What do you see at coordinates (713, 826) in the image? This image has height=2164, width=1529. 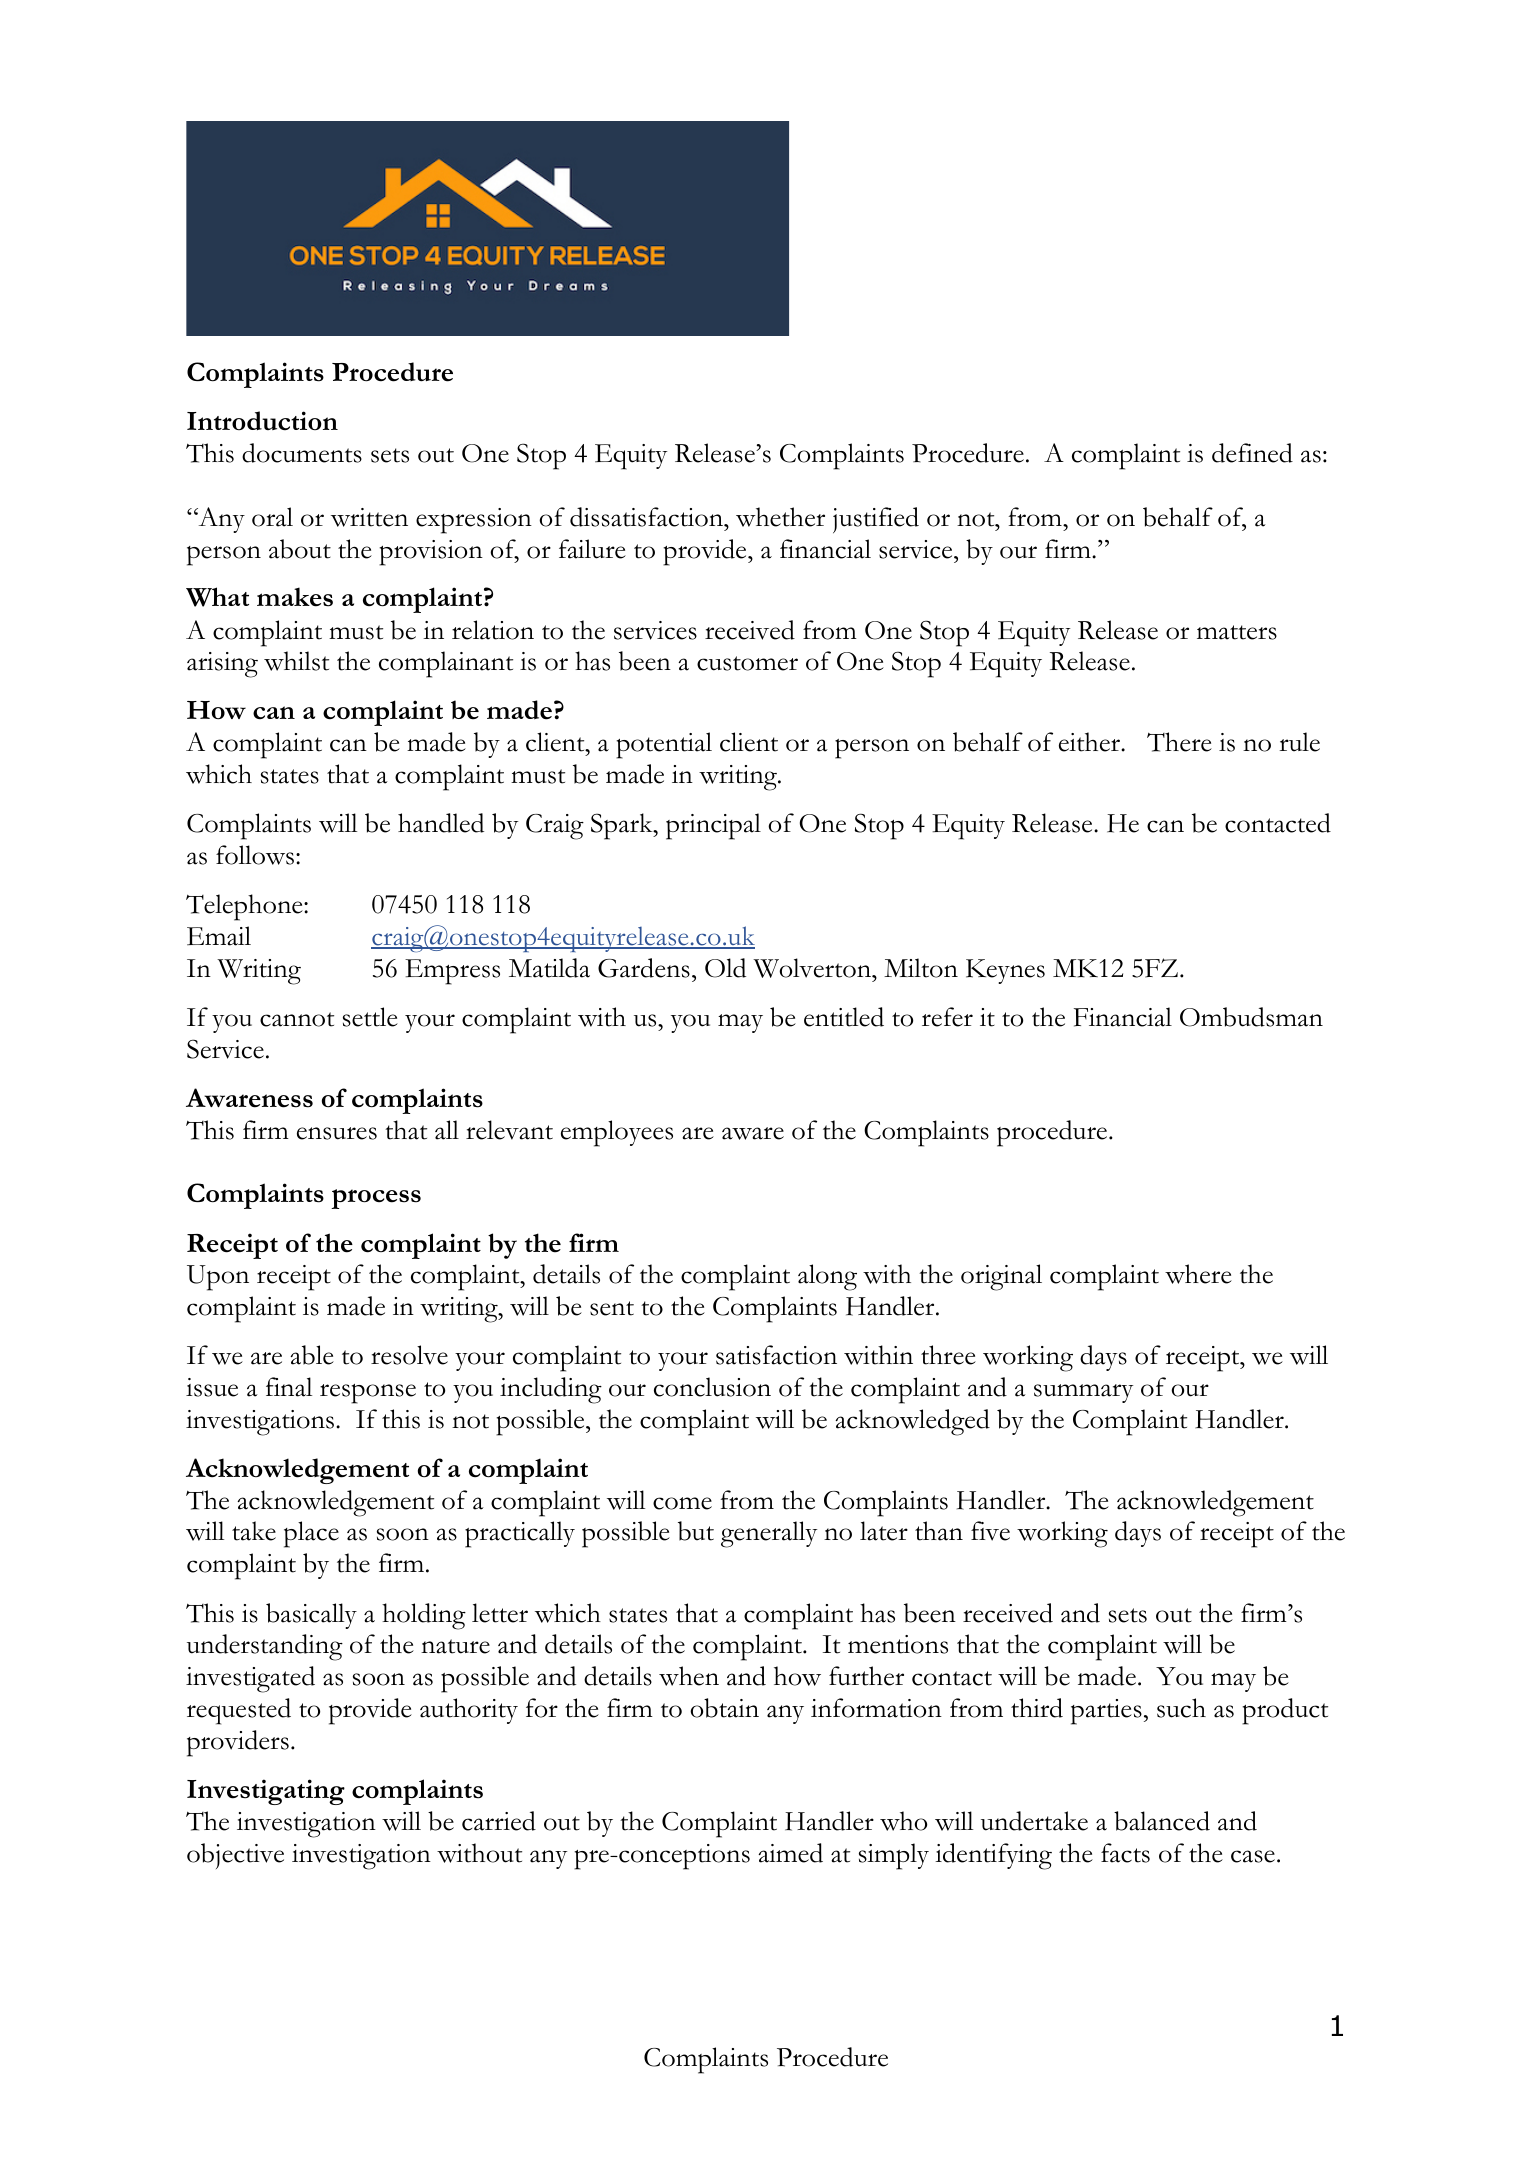 I see `principal` at bounding box center [713, 826].
